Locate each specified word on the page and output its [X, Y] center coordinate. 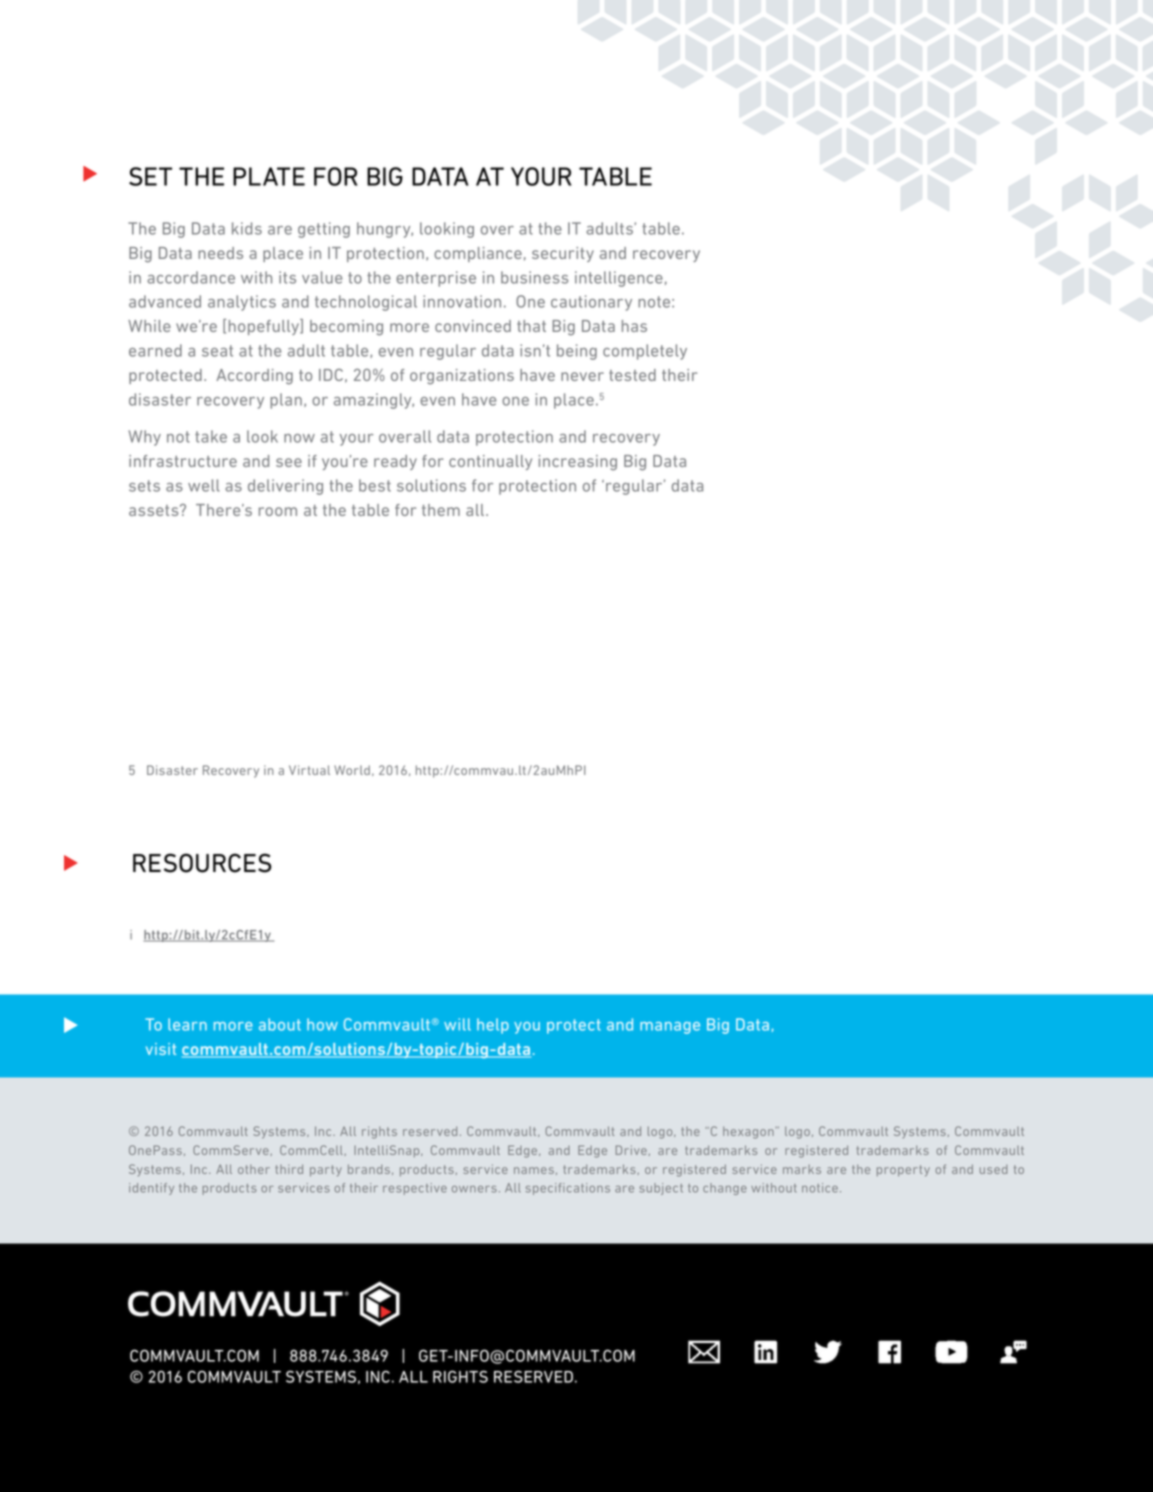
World [352, 770]
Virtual [309, 770]
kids [247, 228]
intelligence [619, 279]
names [534, 1170]
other [254, 1169]
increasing [578, 463]
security [563, 254]
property [903, 1171]
